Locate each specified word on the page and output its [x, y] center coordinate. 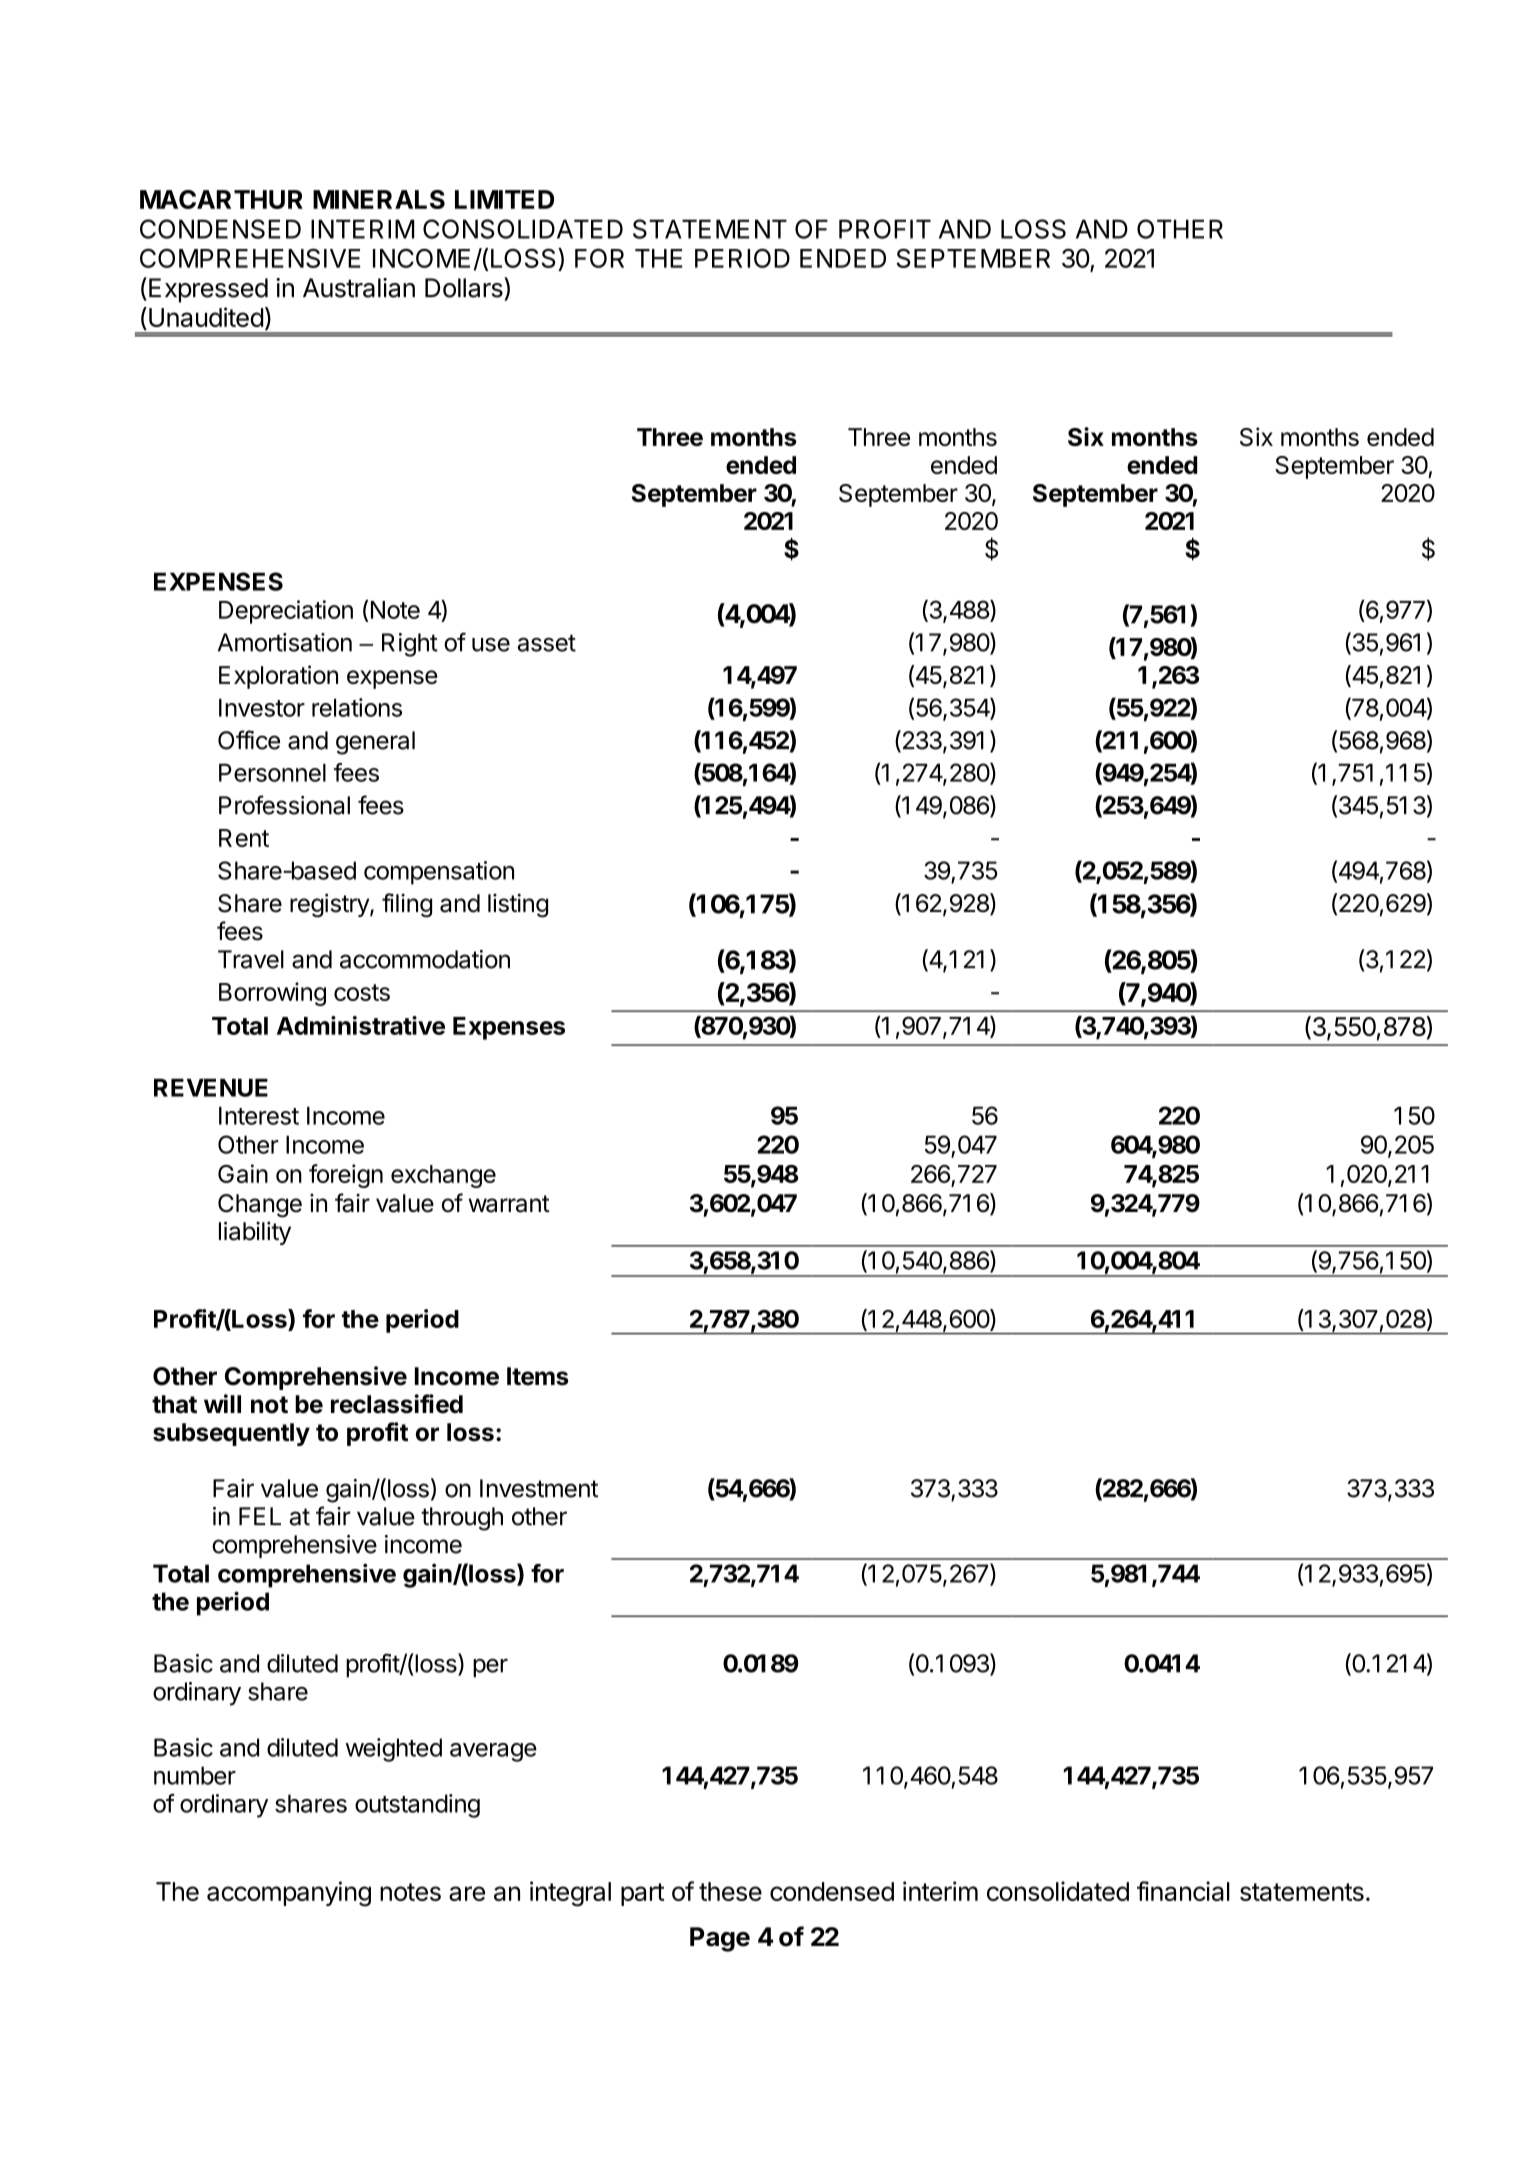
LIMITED [504, 199]
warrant [509, 1204]
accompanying [289, 1894]
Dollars [465, 287]
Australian [359, 288]
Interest [259, 1115]
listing [518, 905]
